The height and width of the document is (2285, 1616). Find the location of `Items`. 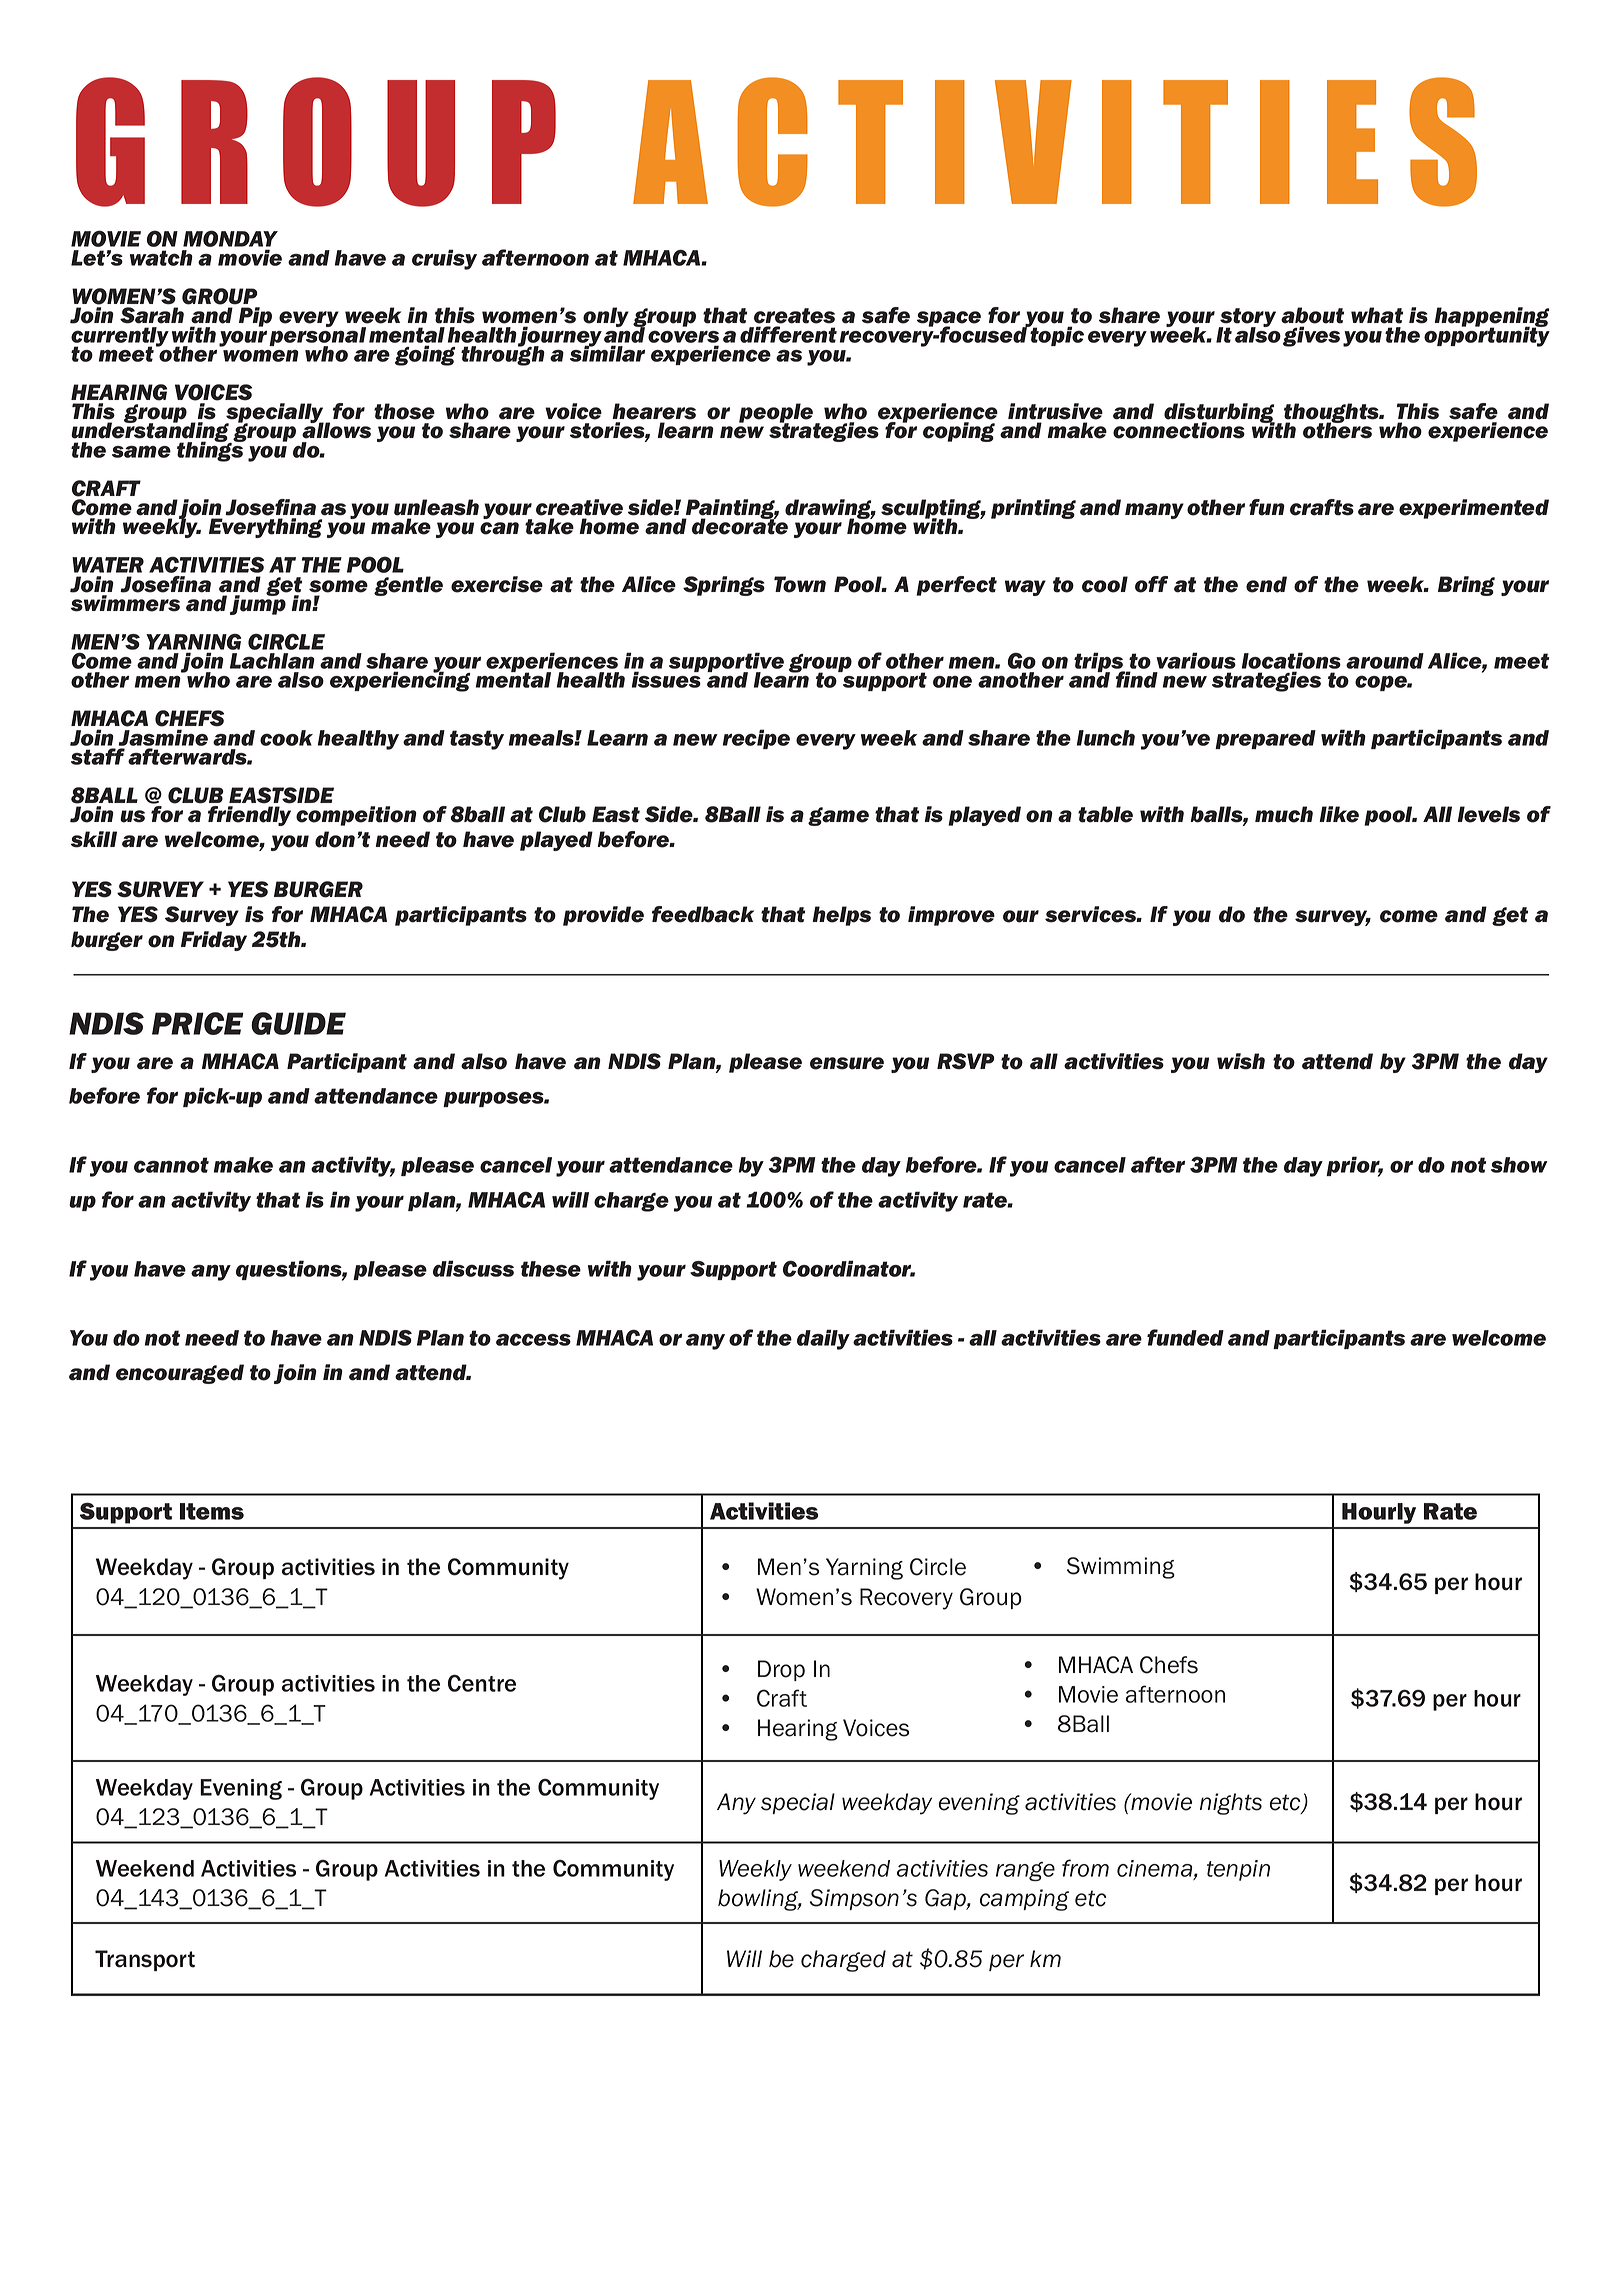

Items is located at coordinates (212, 1511).
